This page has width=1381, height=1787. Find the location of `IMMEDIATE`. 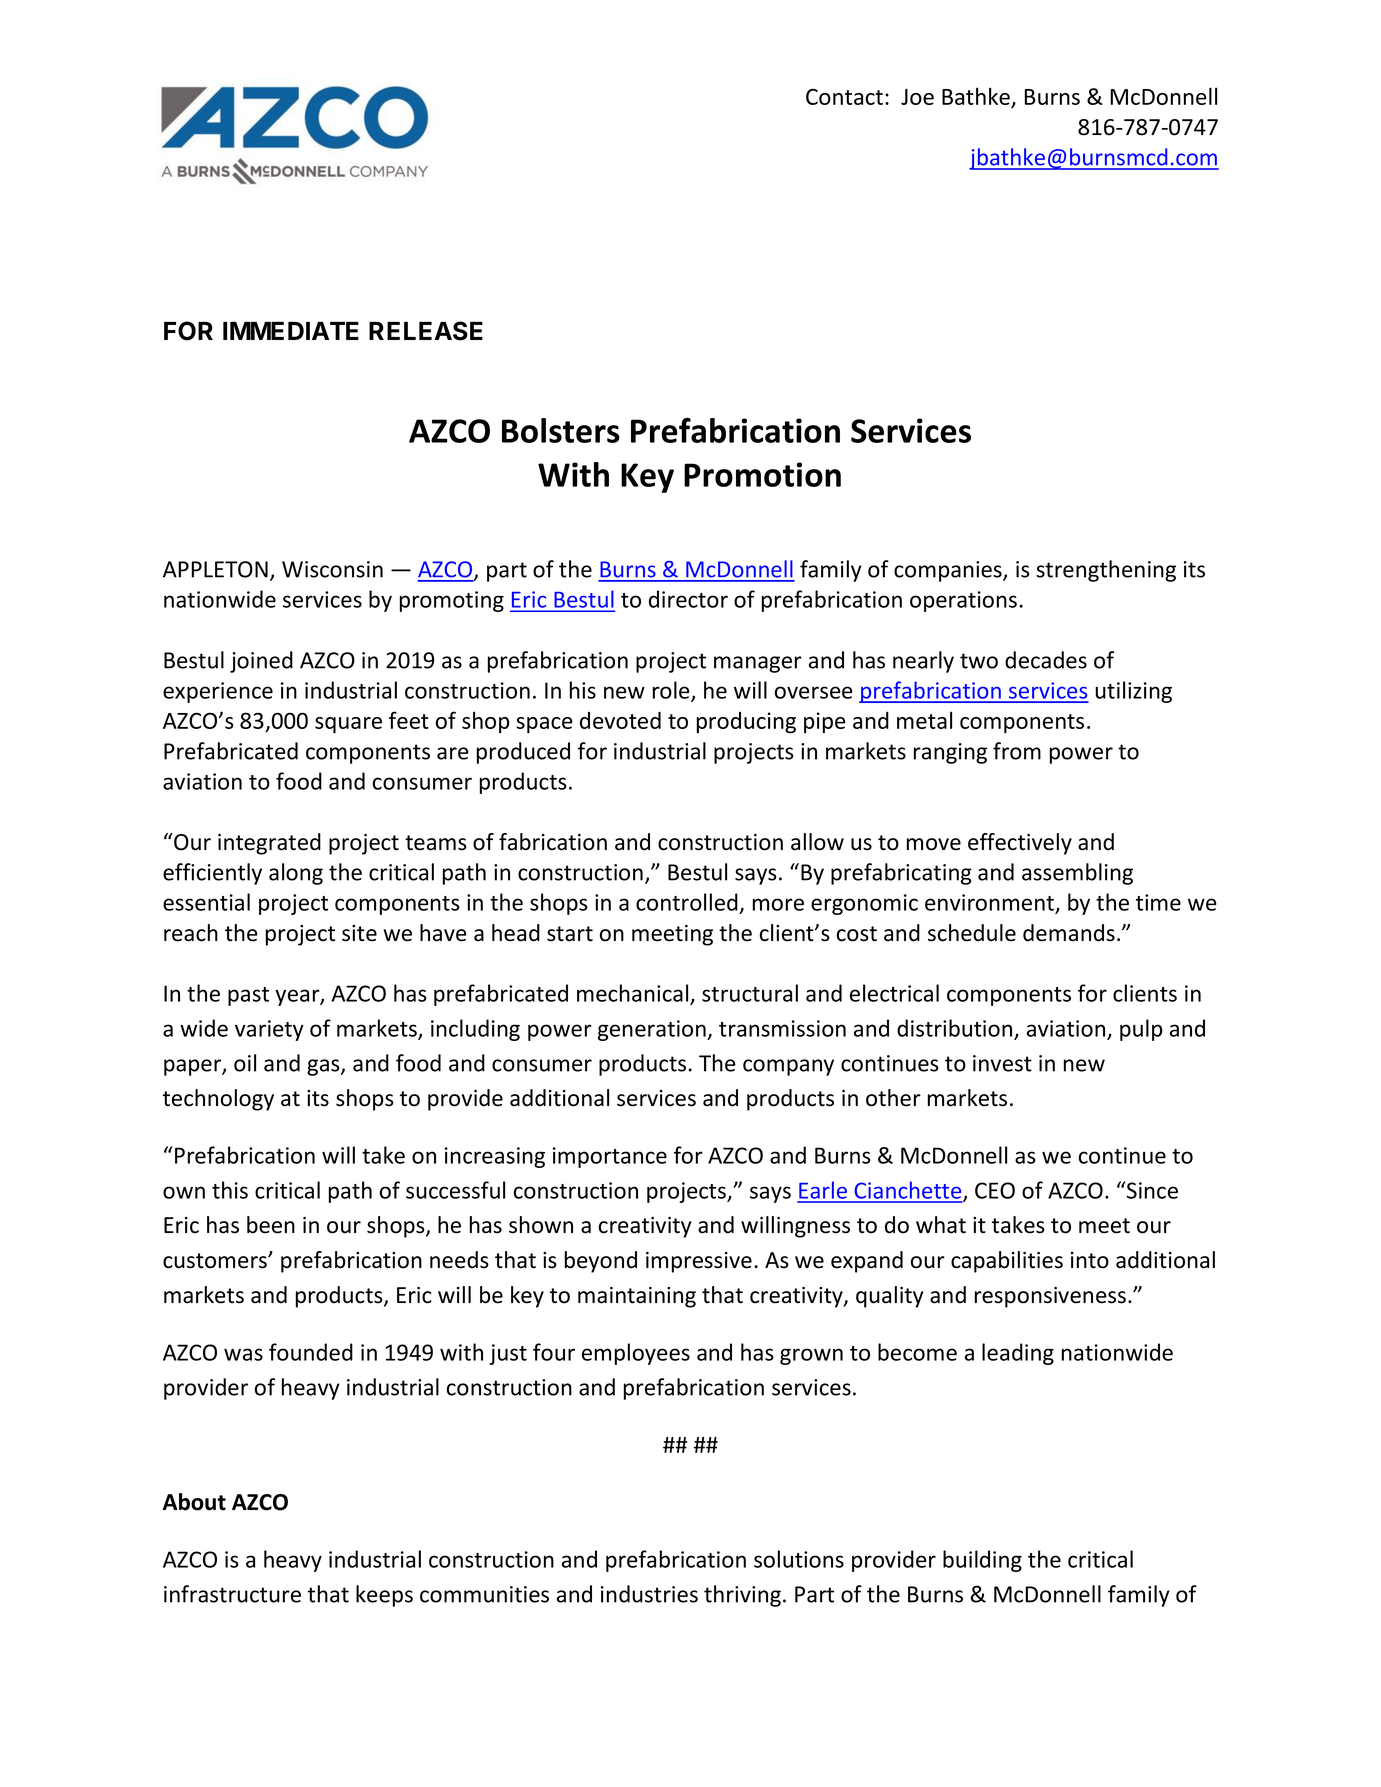

IMMEDIATE is located at coordinates (291, 331).
